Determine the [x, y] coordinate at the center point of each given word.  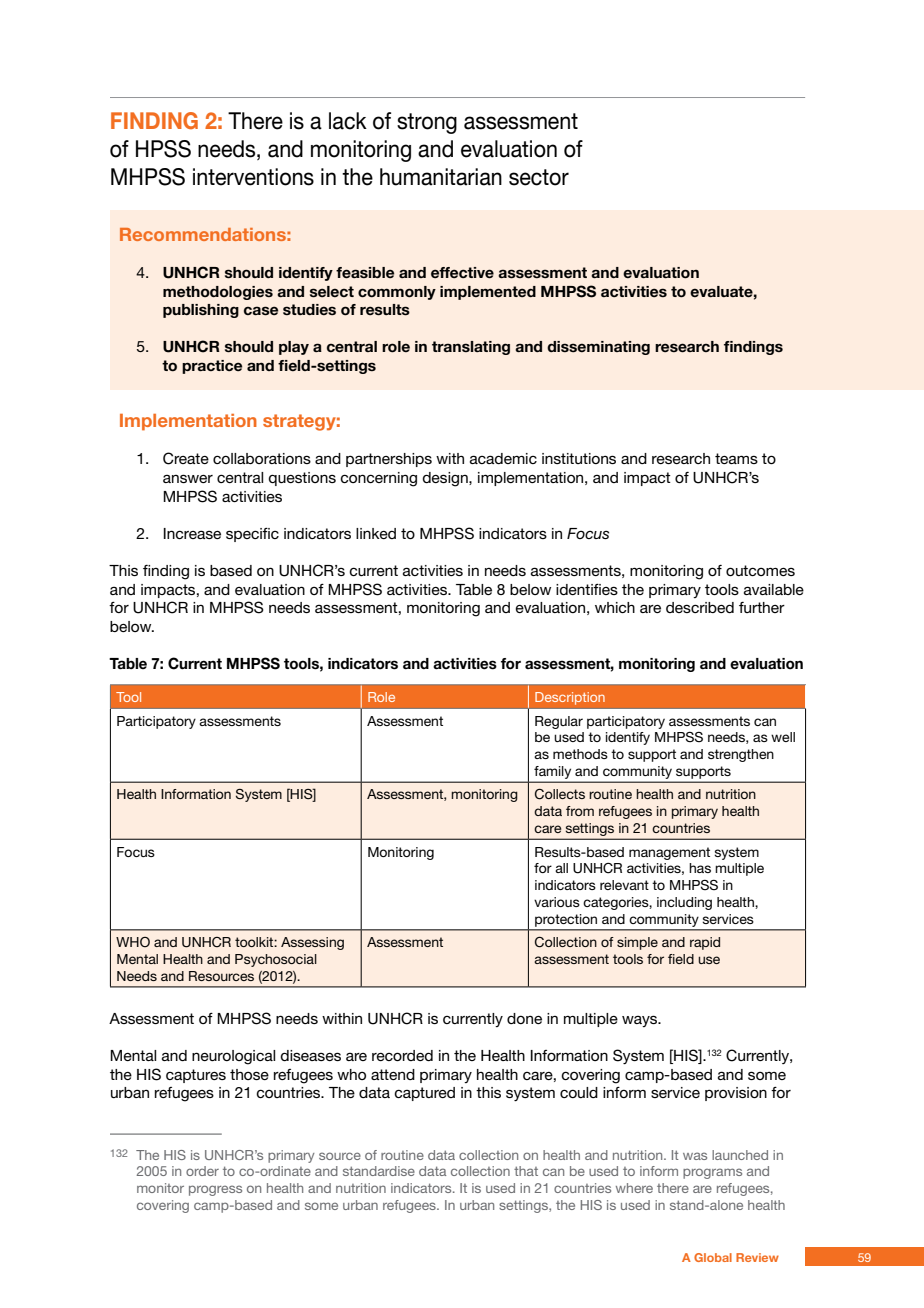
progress [215, 1190]
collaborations [262, 458]
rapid [705, 943]
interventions [253, 177]
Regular [559, 722]
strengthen [741, 755]
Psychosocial [276, 960]
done [524, 1018]
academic [503, 458]
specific [252, 535]
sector [539, 177]
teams [736, 458]
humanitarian [441, 177]
